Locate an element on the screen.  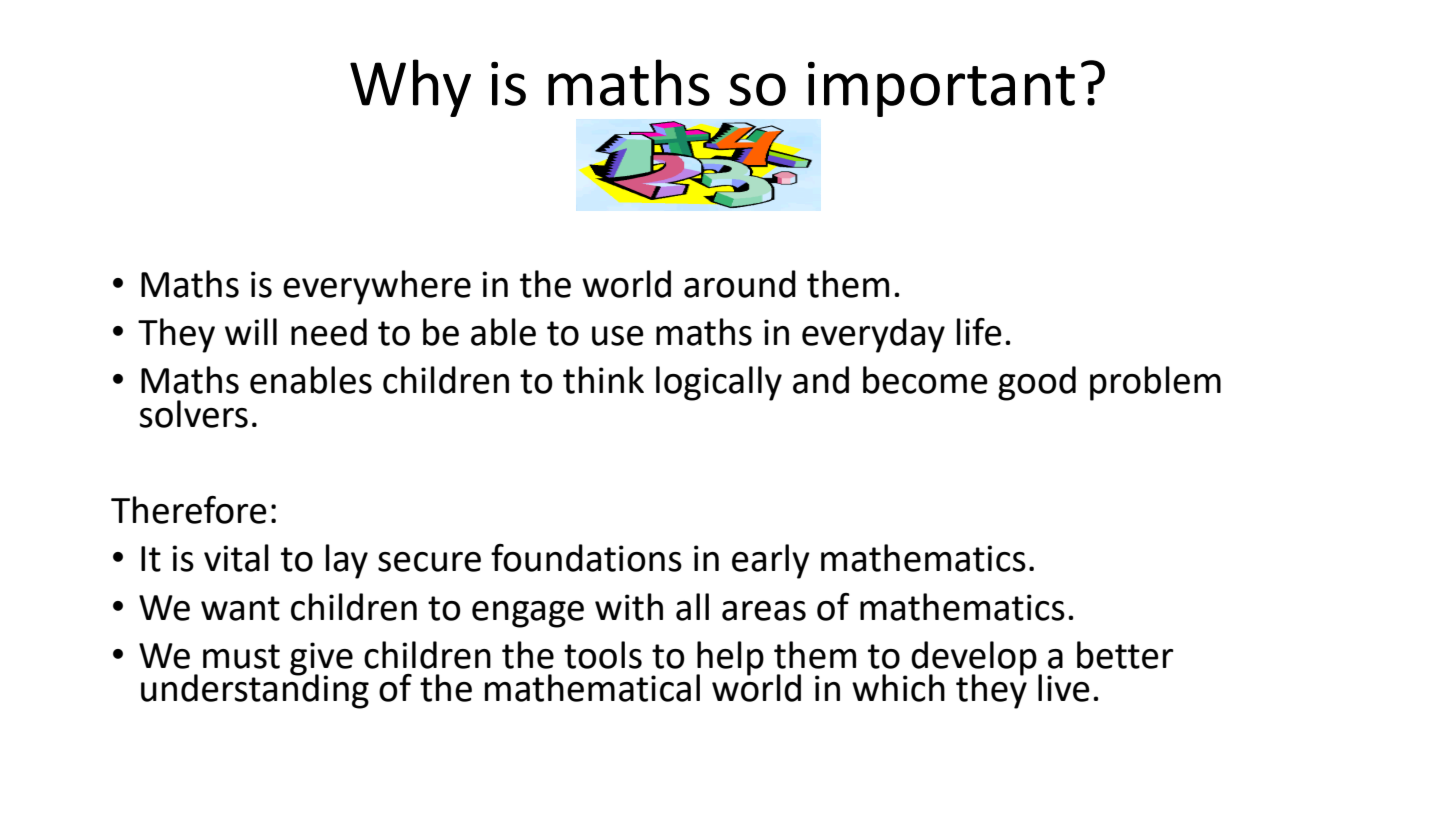
Why is located at coordinates (410, 88).
